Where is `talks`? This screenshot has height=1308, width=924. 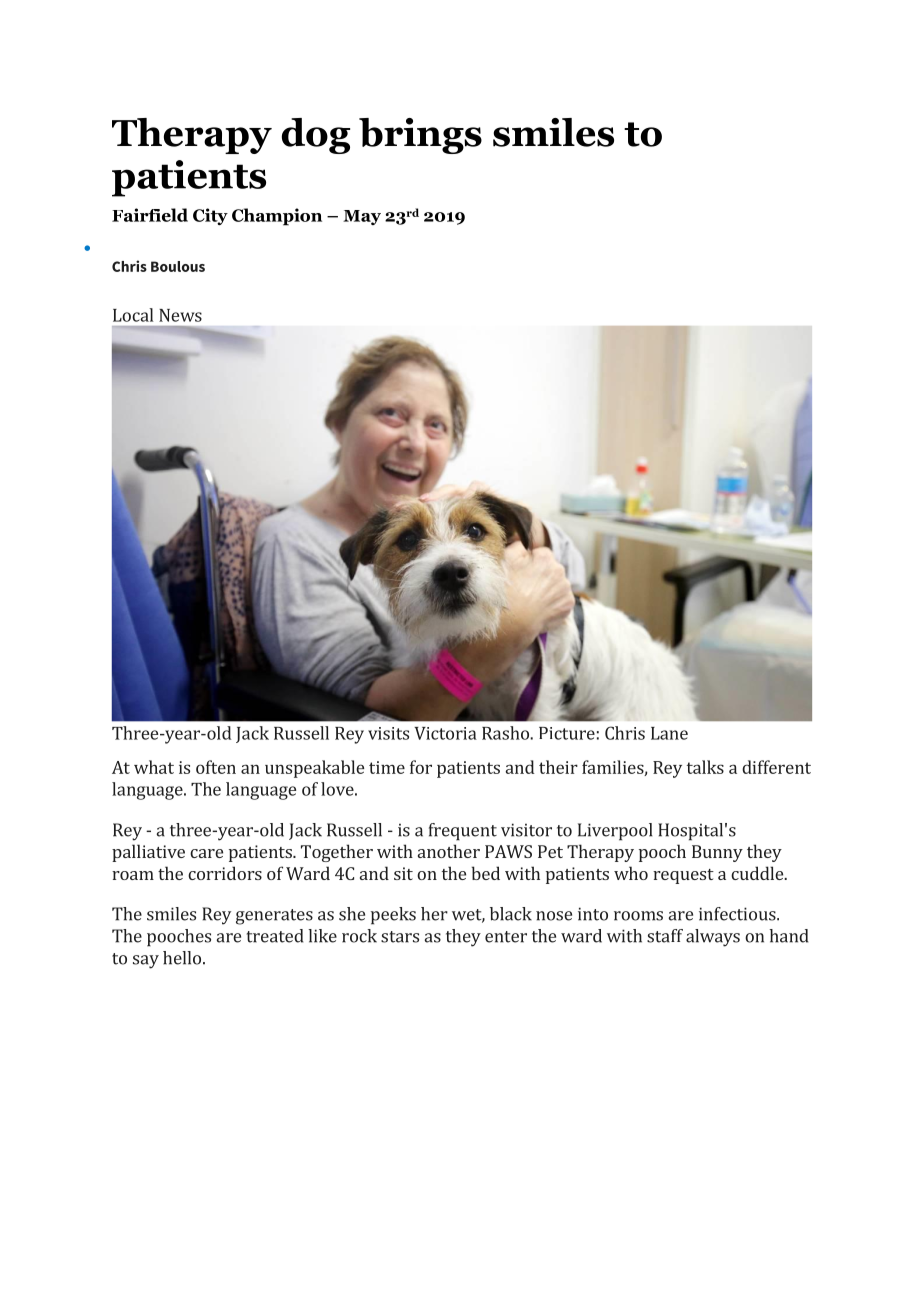
talks is located at coordinates (705, 767).
